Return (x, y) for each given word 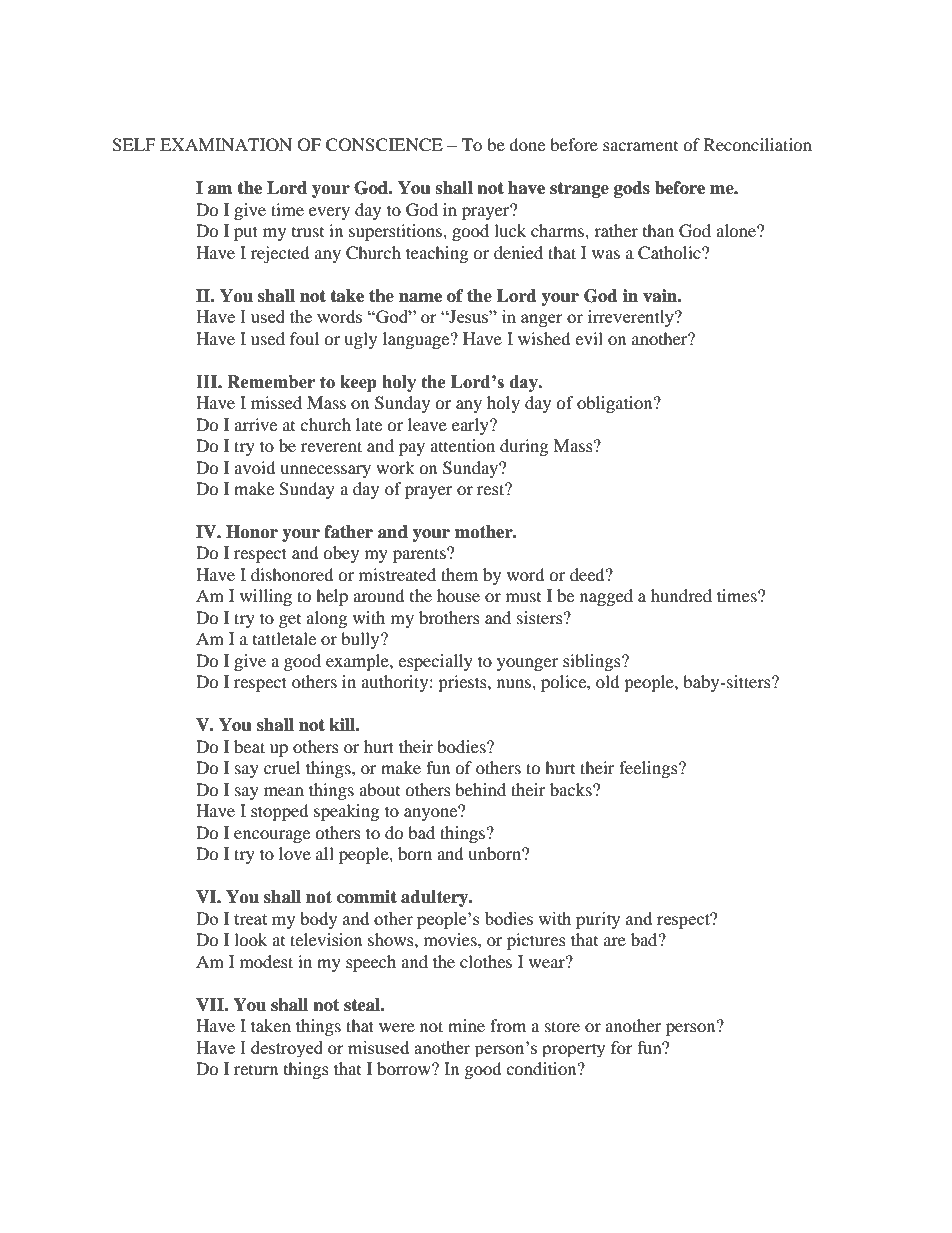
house (458, 595)
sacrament (640, 146)
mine (466, 1025)
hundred (681, 595)
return (256, 1070)
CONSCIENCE (384, 145)
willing (266, 597)
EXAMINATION (226, 145)
